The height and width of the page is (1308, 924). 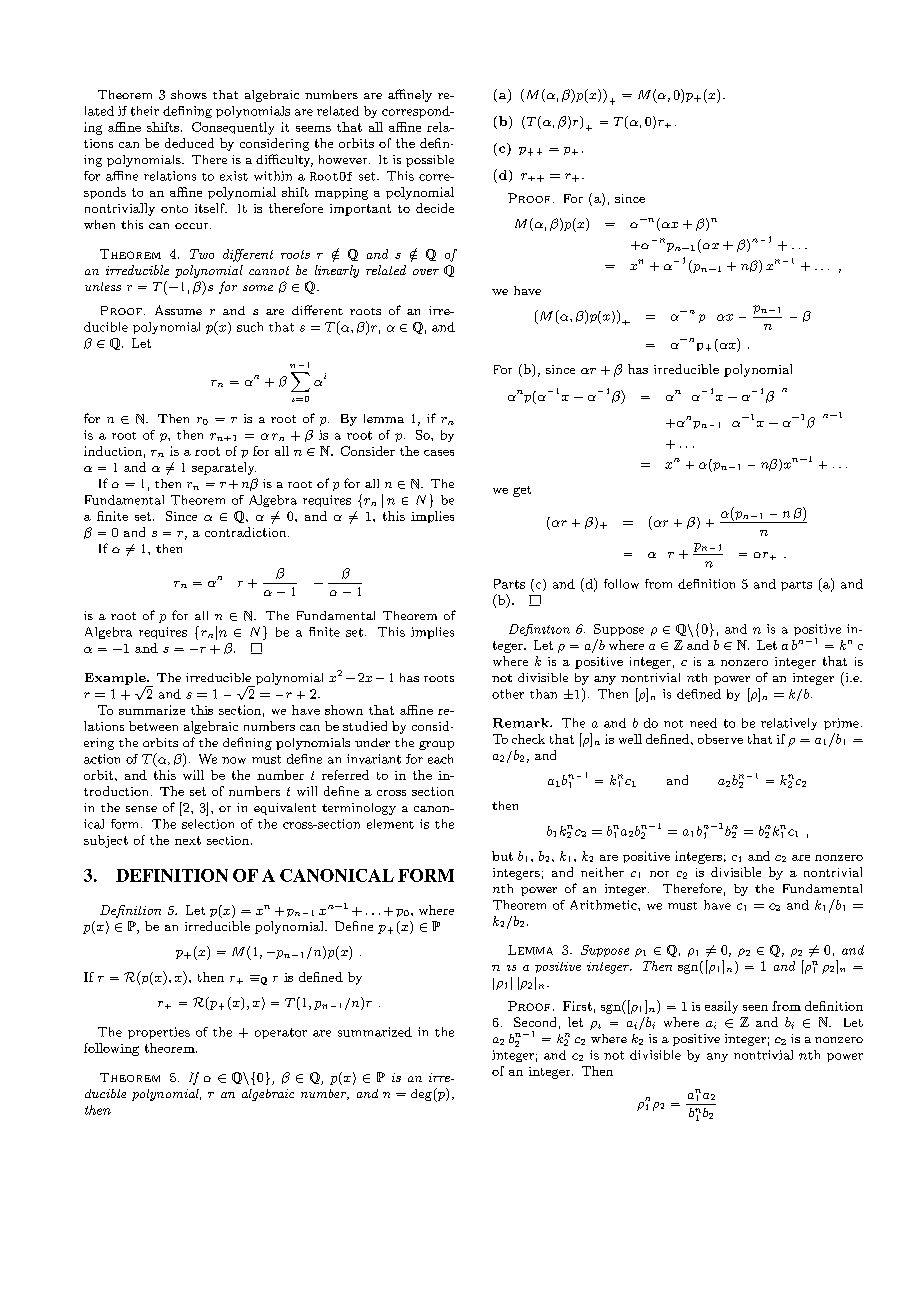 I want to click on now, so click(x=234, y=760).
